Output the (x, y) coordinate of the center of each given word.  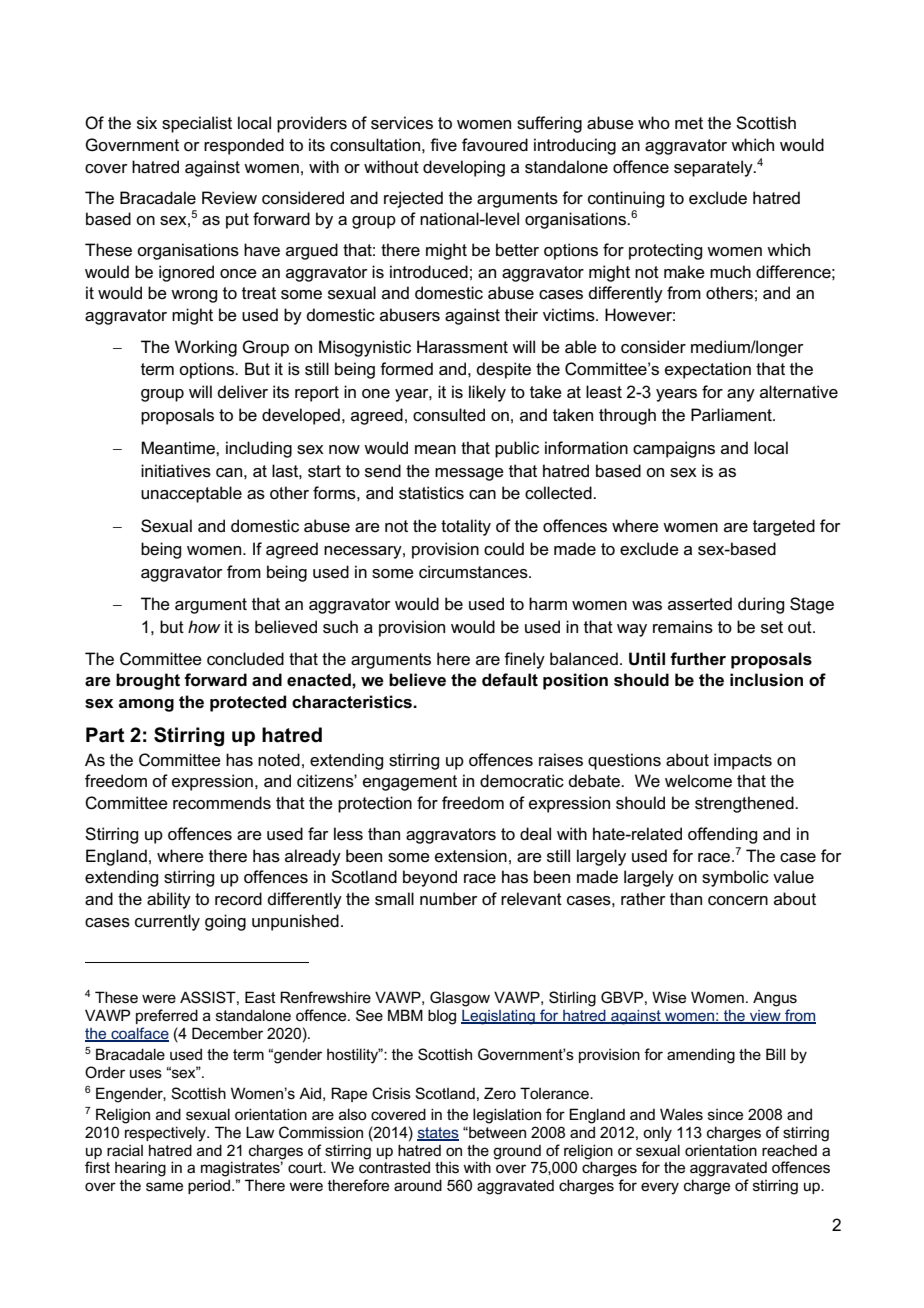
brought (148, 681)
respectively (166, 1134)
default (510, 680)
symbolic (735, 878)
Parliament (732, 415)
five (443, 145)
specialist (197, 124)
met (689, 123)
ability (169, 900)
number (449, 898)
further (698, 659)
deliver (242, 392)
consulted (449, 415)
